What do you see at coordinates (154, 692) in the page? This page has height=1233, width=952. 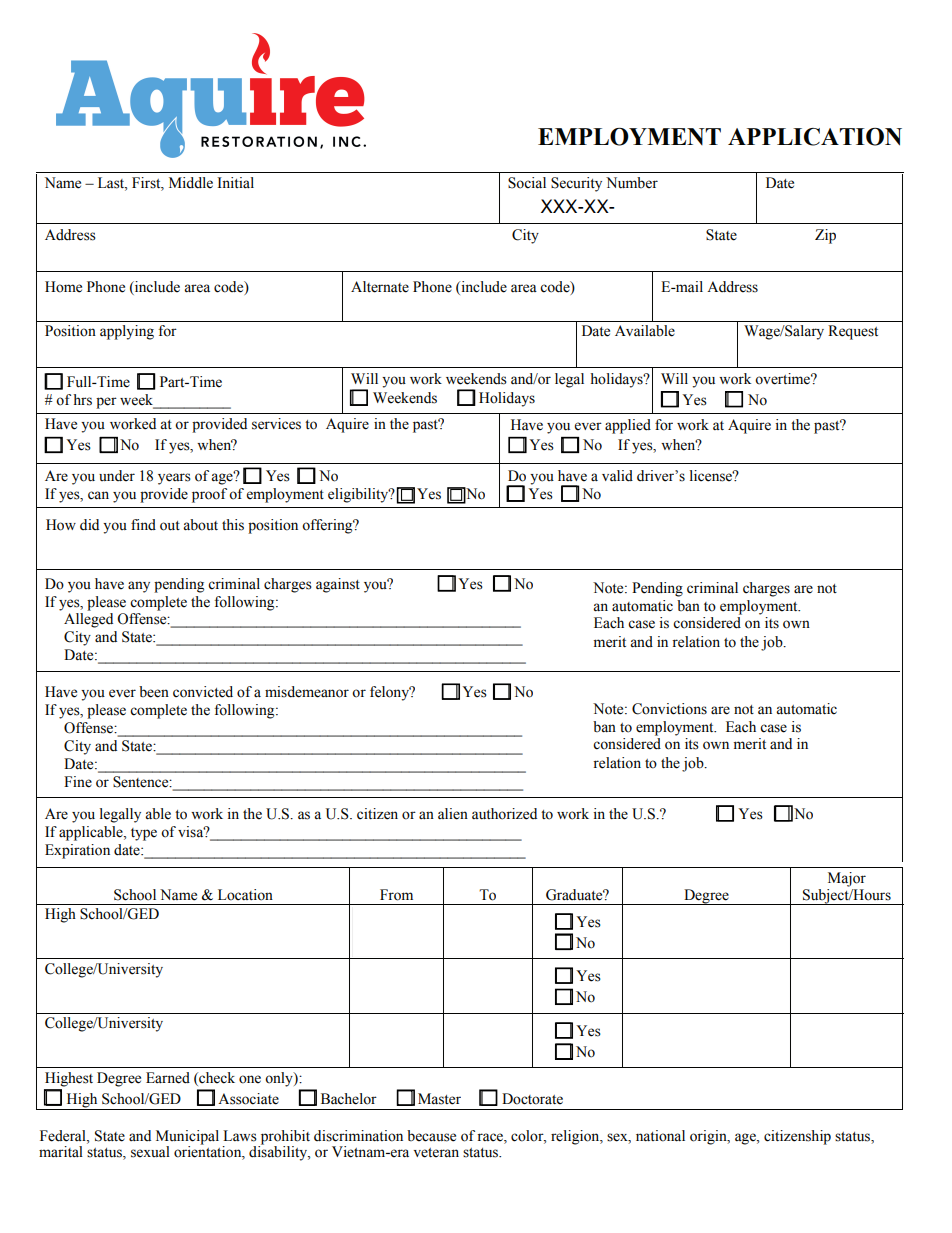 I see `been` at bounding box center [154, 692].
